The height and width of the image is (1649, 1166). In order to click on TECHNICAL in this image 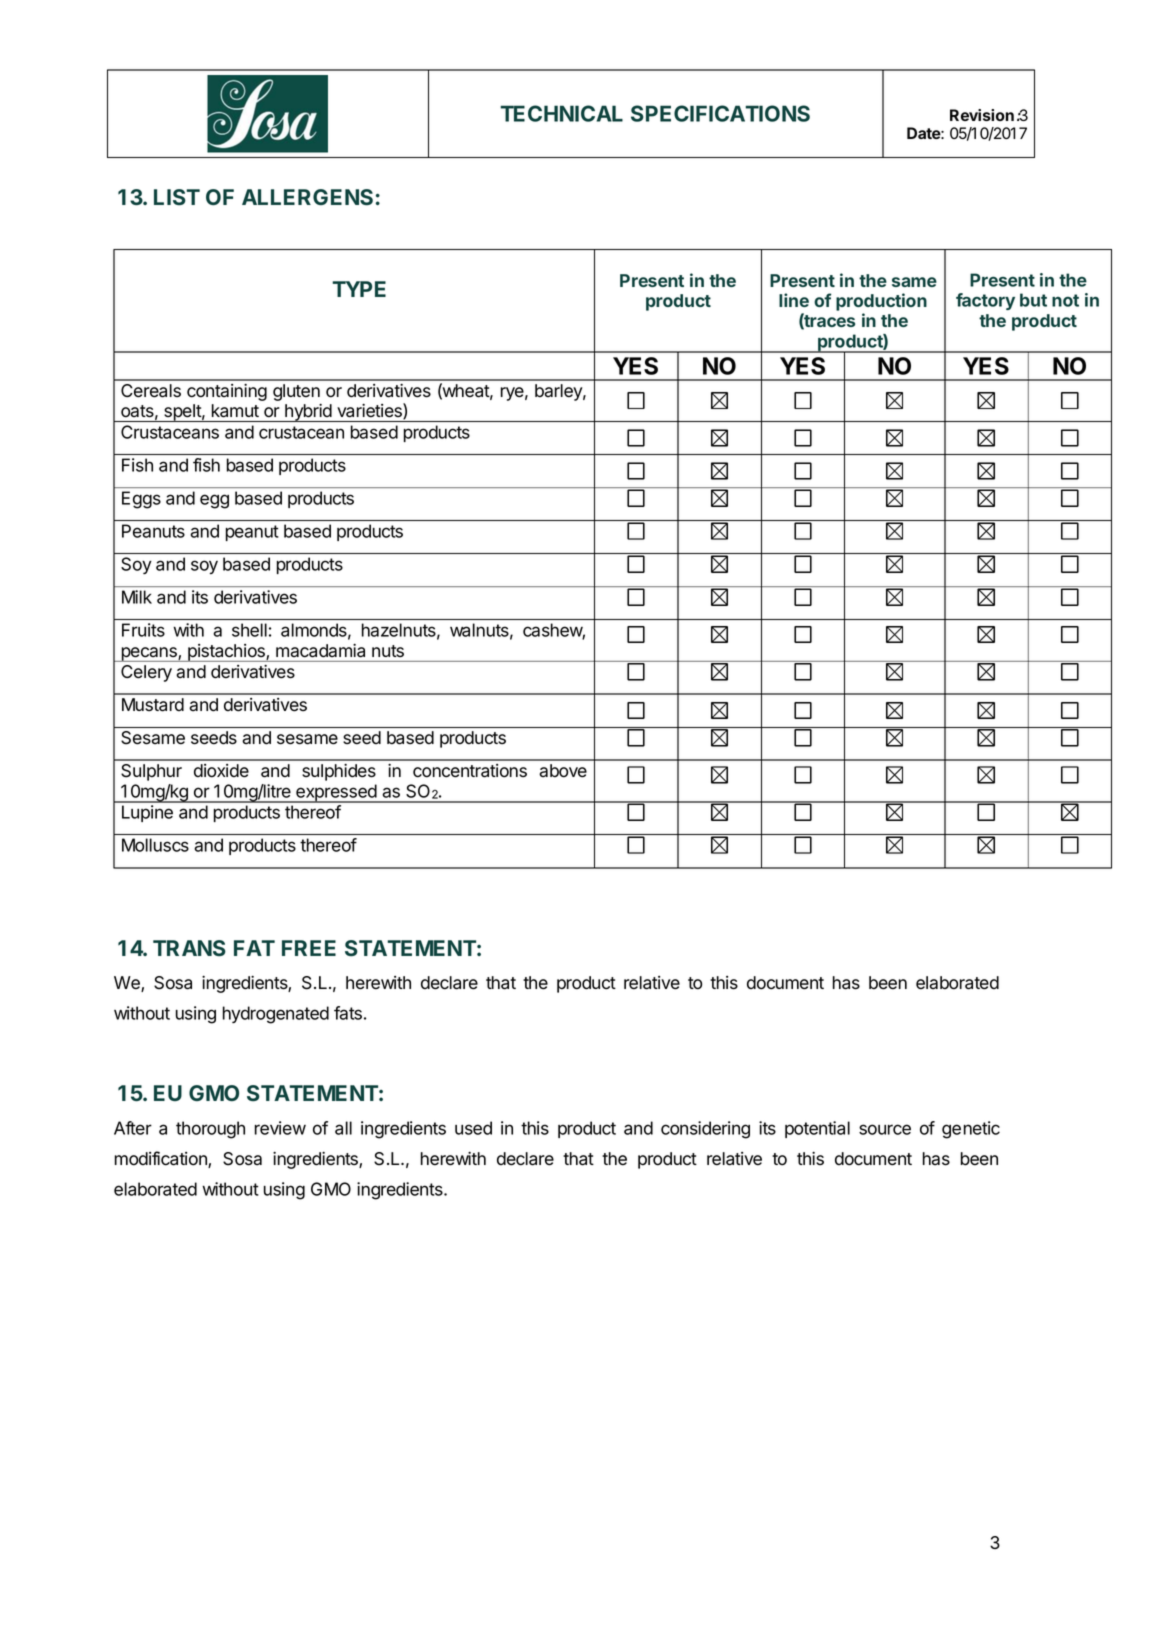, I will do `click(561, 113)`.
